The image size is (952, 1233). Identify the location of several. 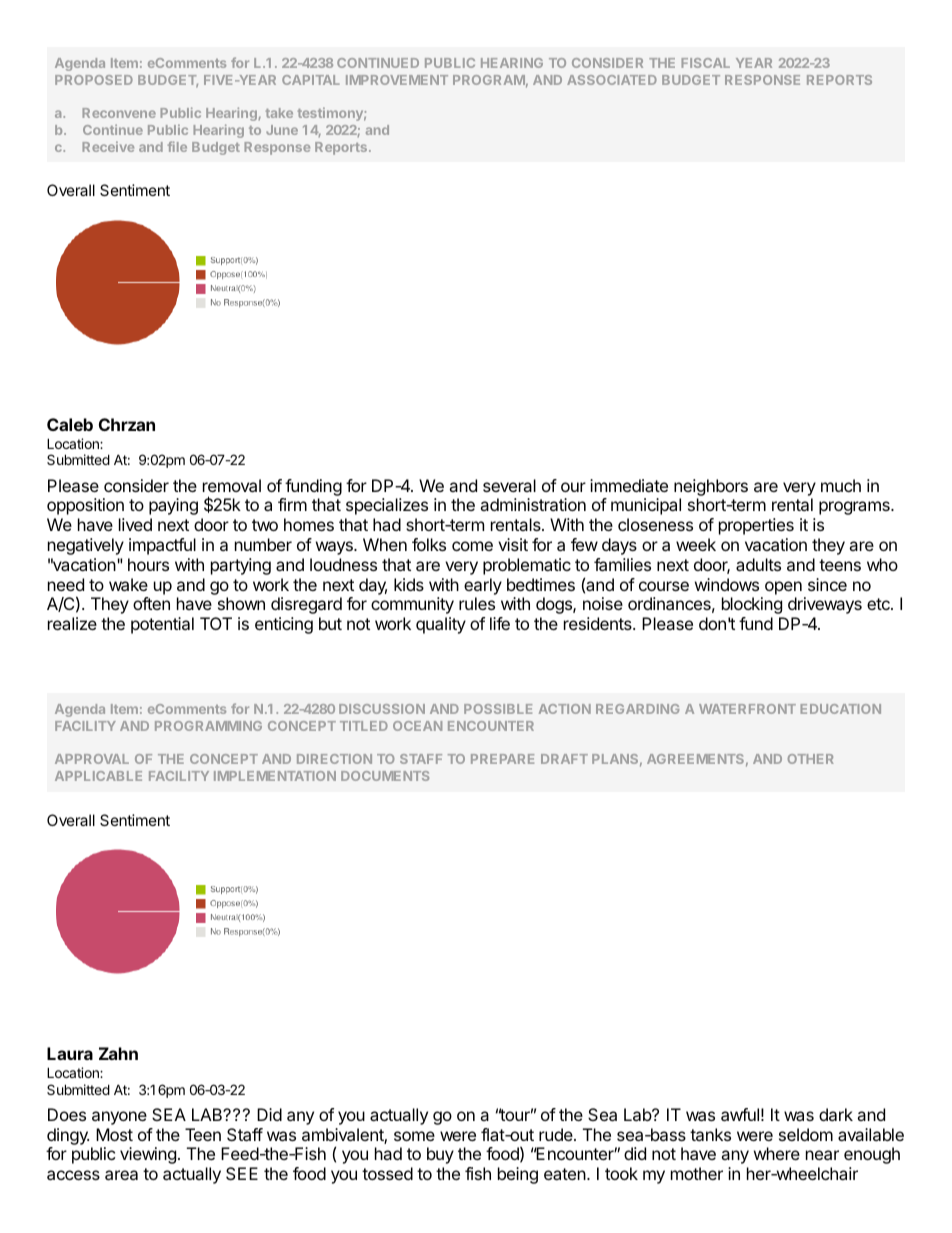
(509, 485).
